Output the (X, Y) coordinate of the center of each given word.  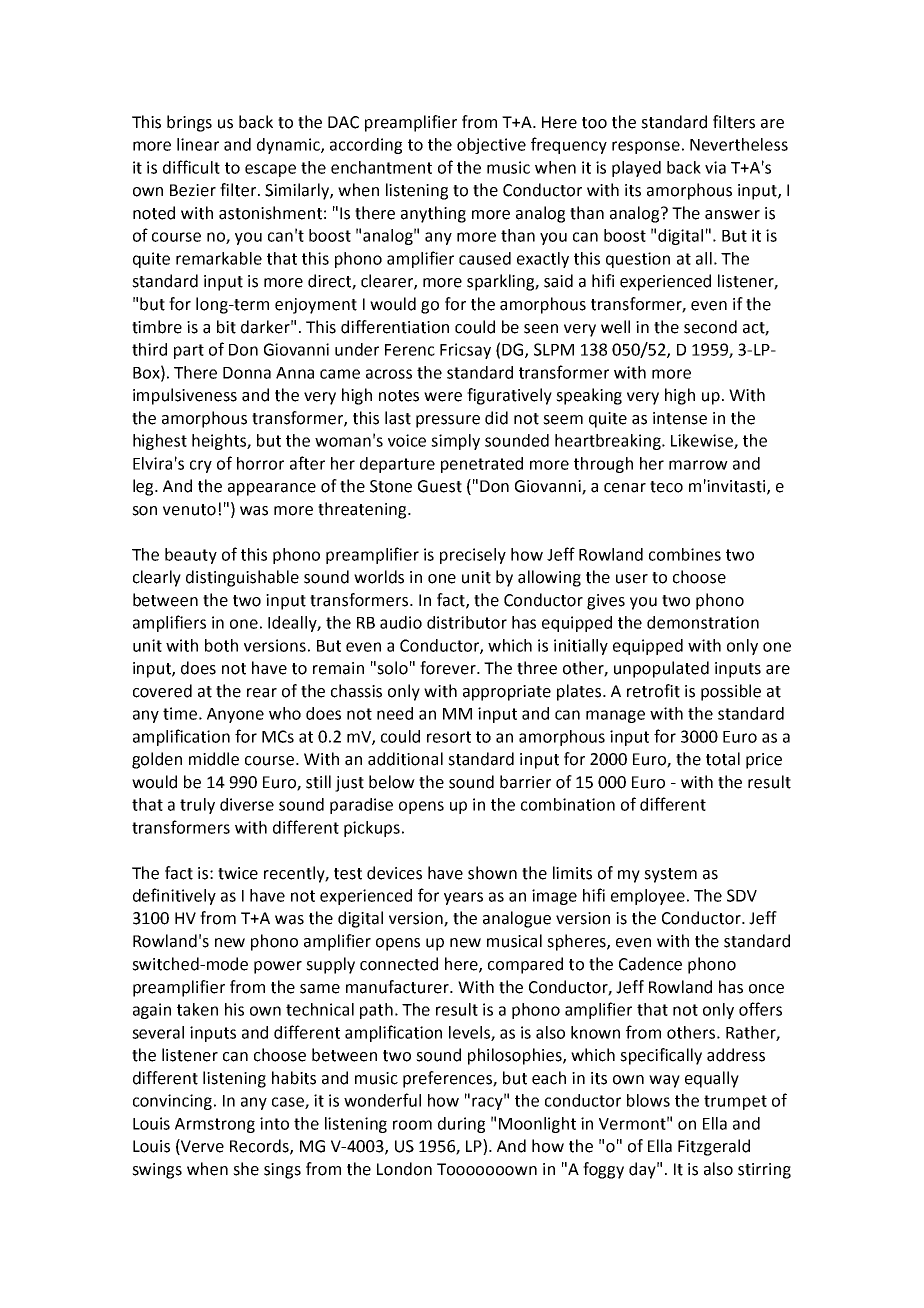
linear (198, 144)
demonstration (703, 622)
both (221, 645)
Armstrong (215, 1125)
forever (449, 668)
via (715, 167)
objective (491, 146)
